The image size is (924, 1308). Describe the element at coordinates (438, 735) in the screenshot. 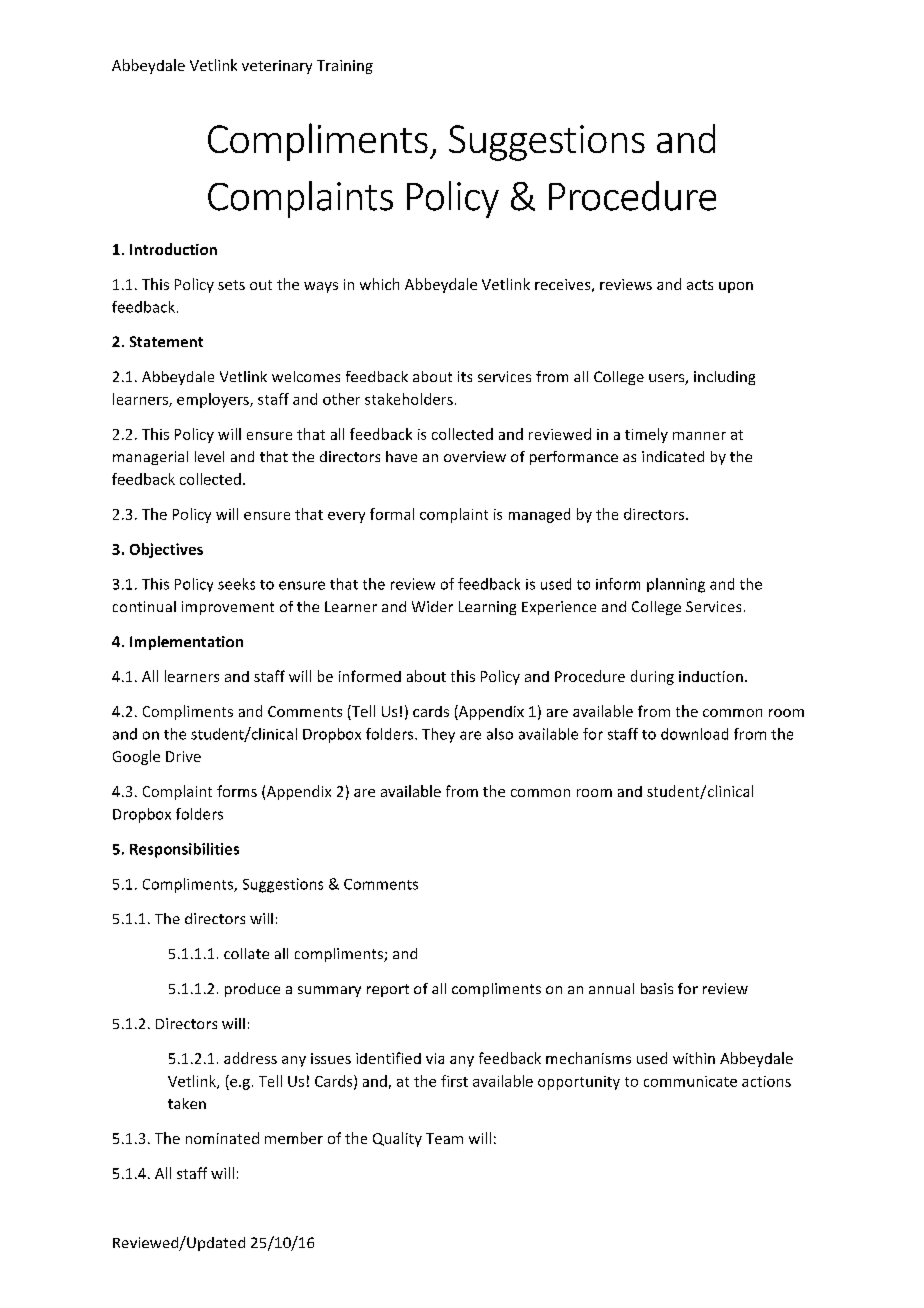

I see `They` at that location.
